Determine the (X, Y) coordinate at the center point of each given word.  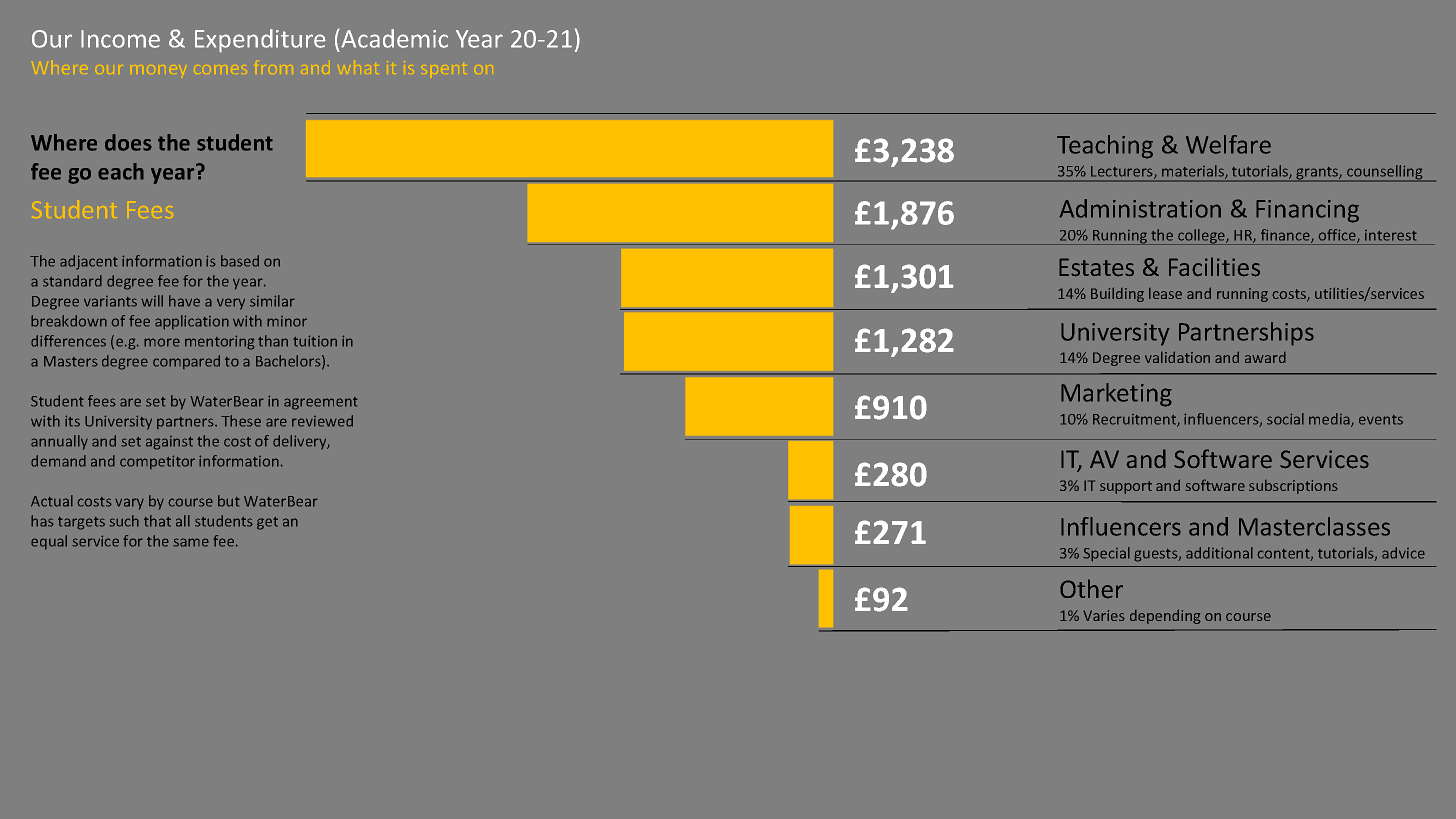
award (1265, 357)
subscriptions (1293, 487)
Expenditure (260, 41)
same (191, 542)
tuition (315, 341)
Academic (393, 38)
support (1126, 487)
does (128, 142)
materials (1194, 172)
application (192, 322)
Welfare (1228, 144)
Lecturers (1123, 172)
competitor (157, 462)
